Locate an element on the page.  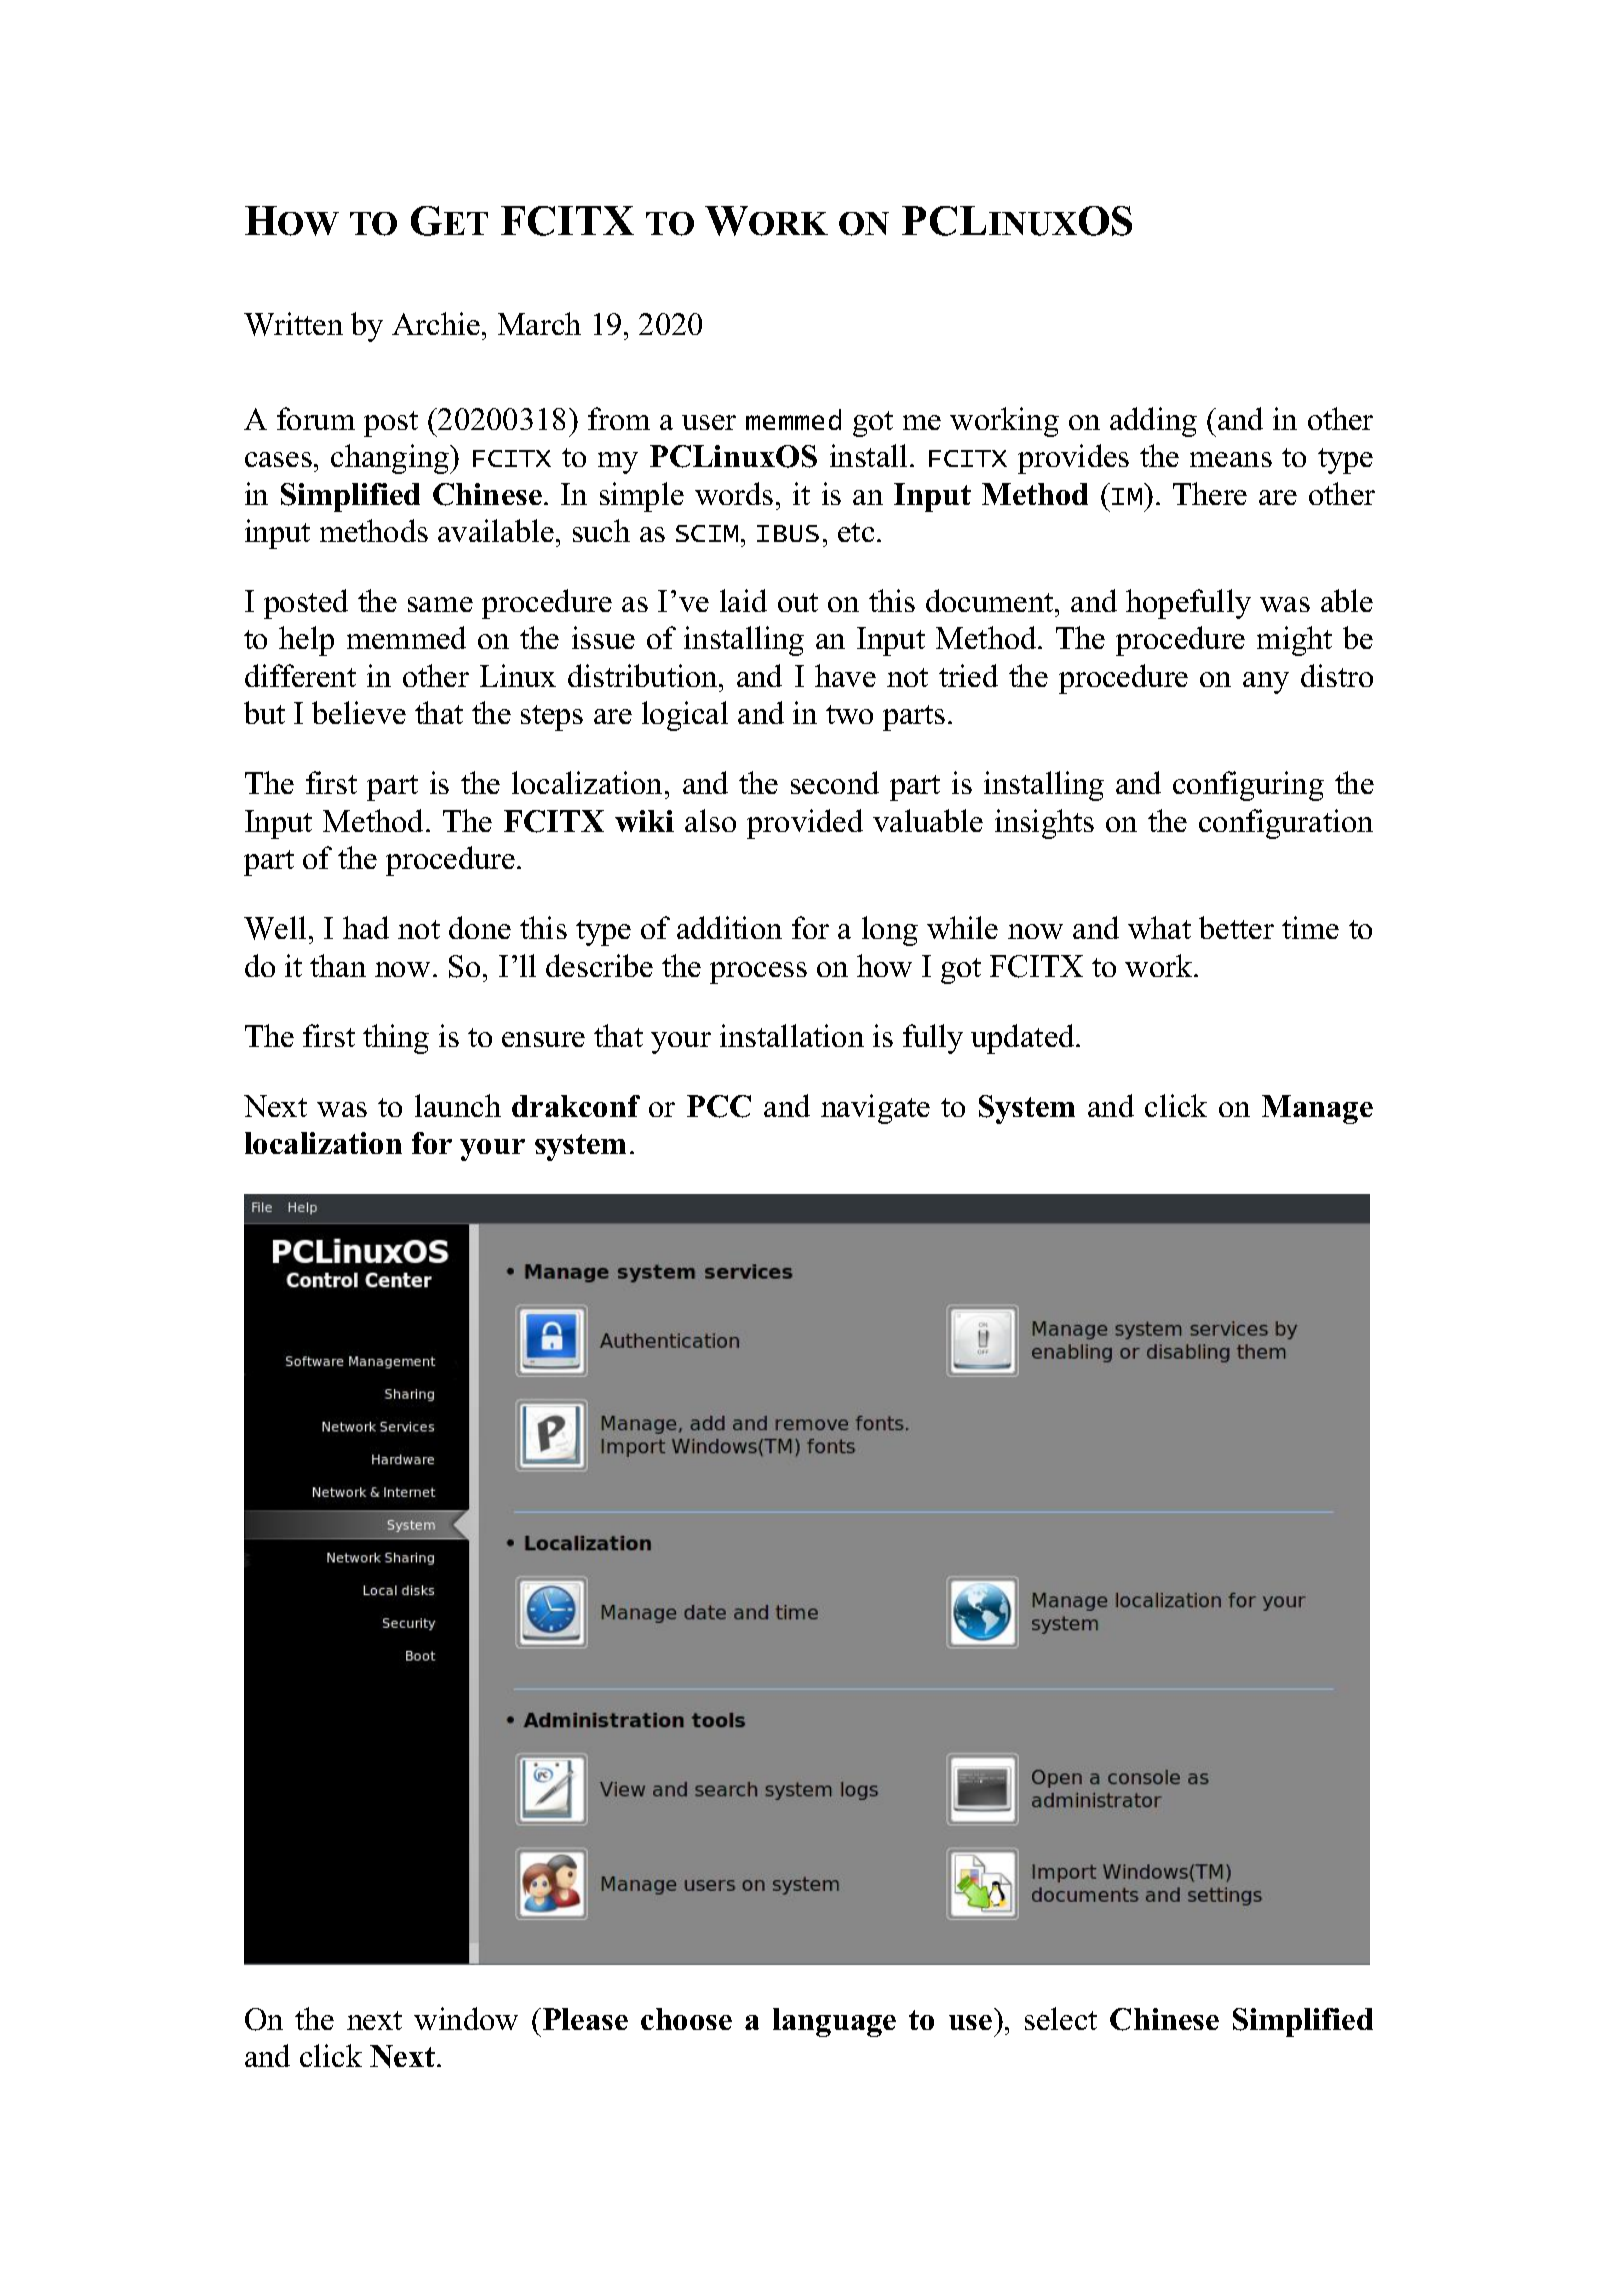
Archie is located at coordinates (436, 323).
